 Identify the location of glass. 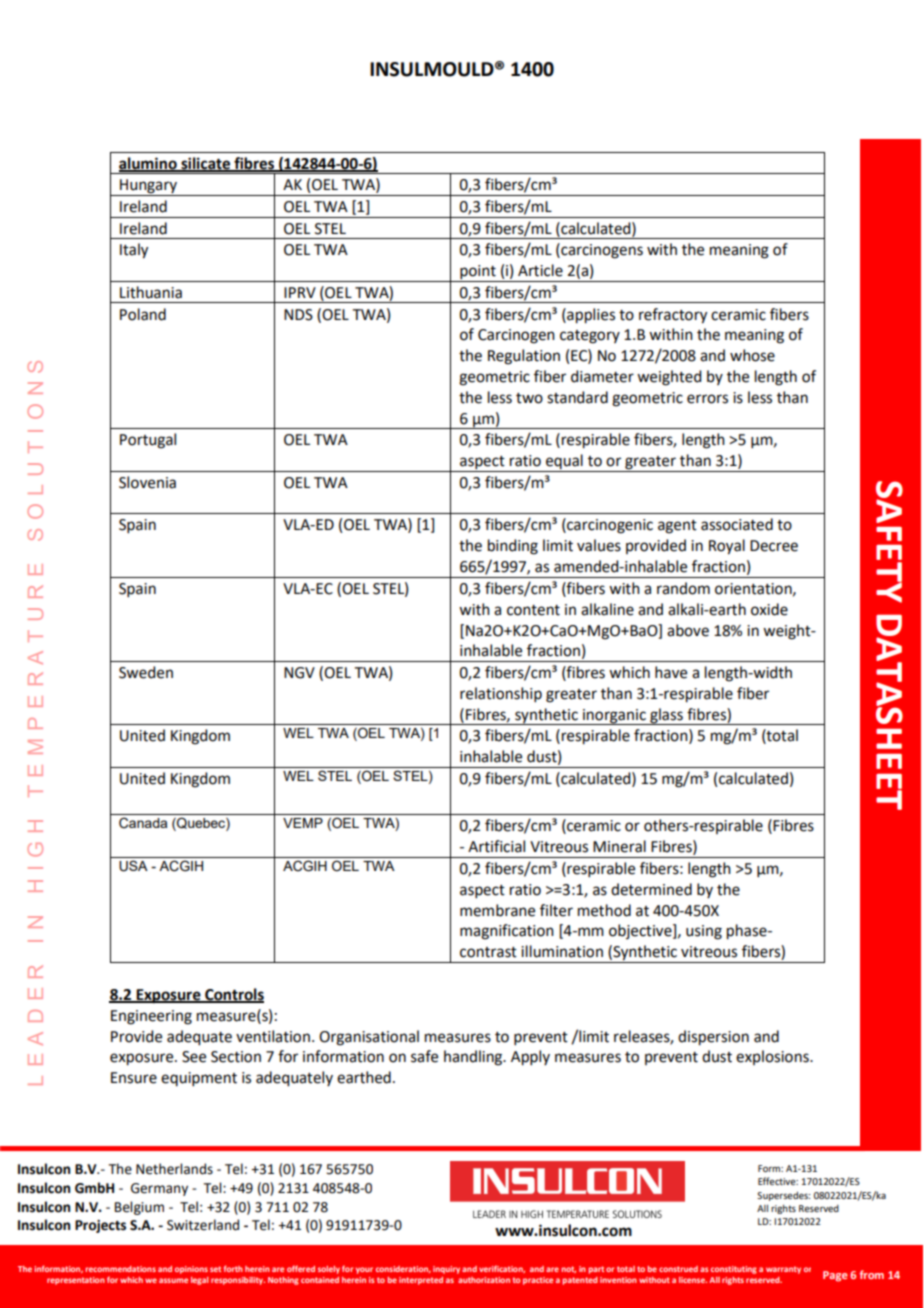
(666, 716).
